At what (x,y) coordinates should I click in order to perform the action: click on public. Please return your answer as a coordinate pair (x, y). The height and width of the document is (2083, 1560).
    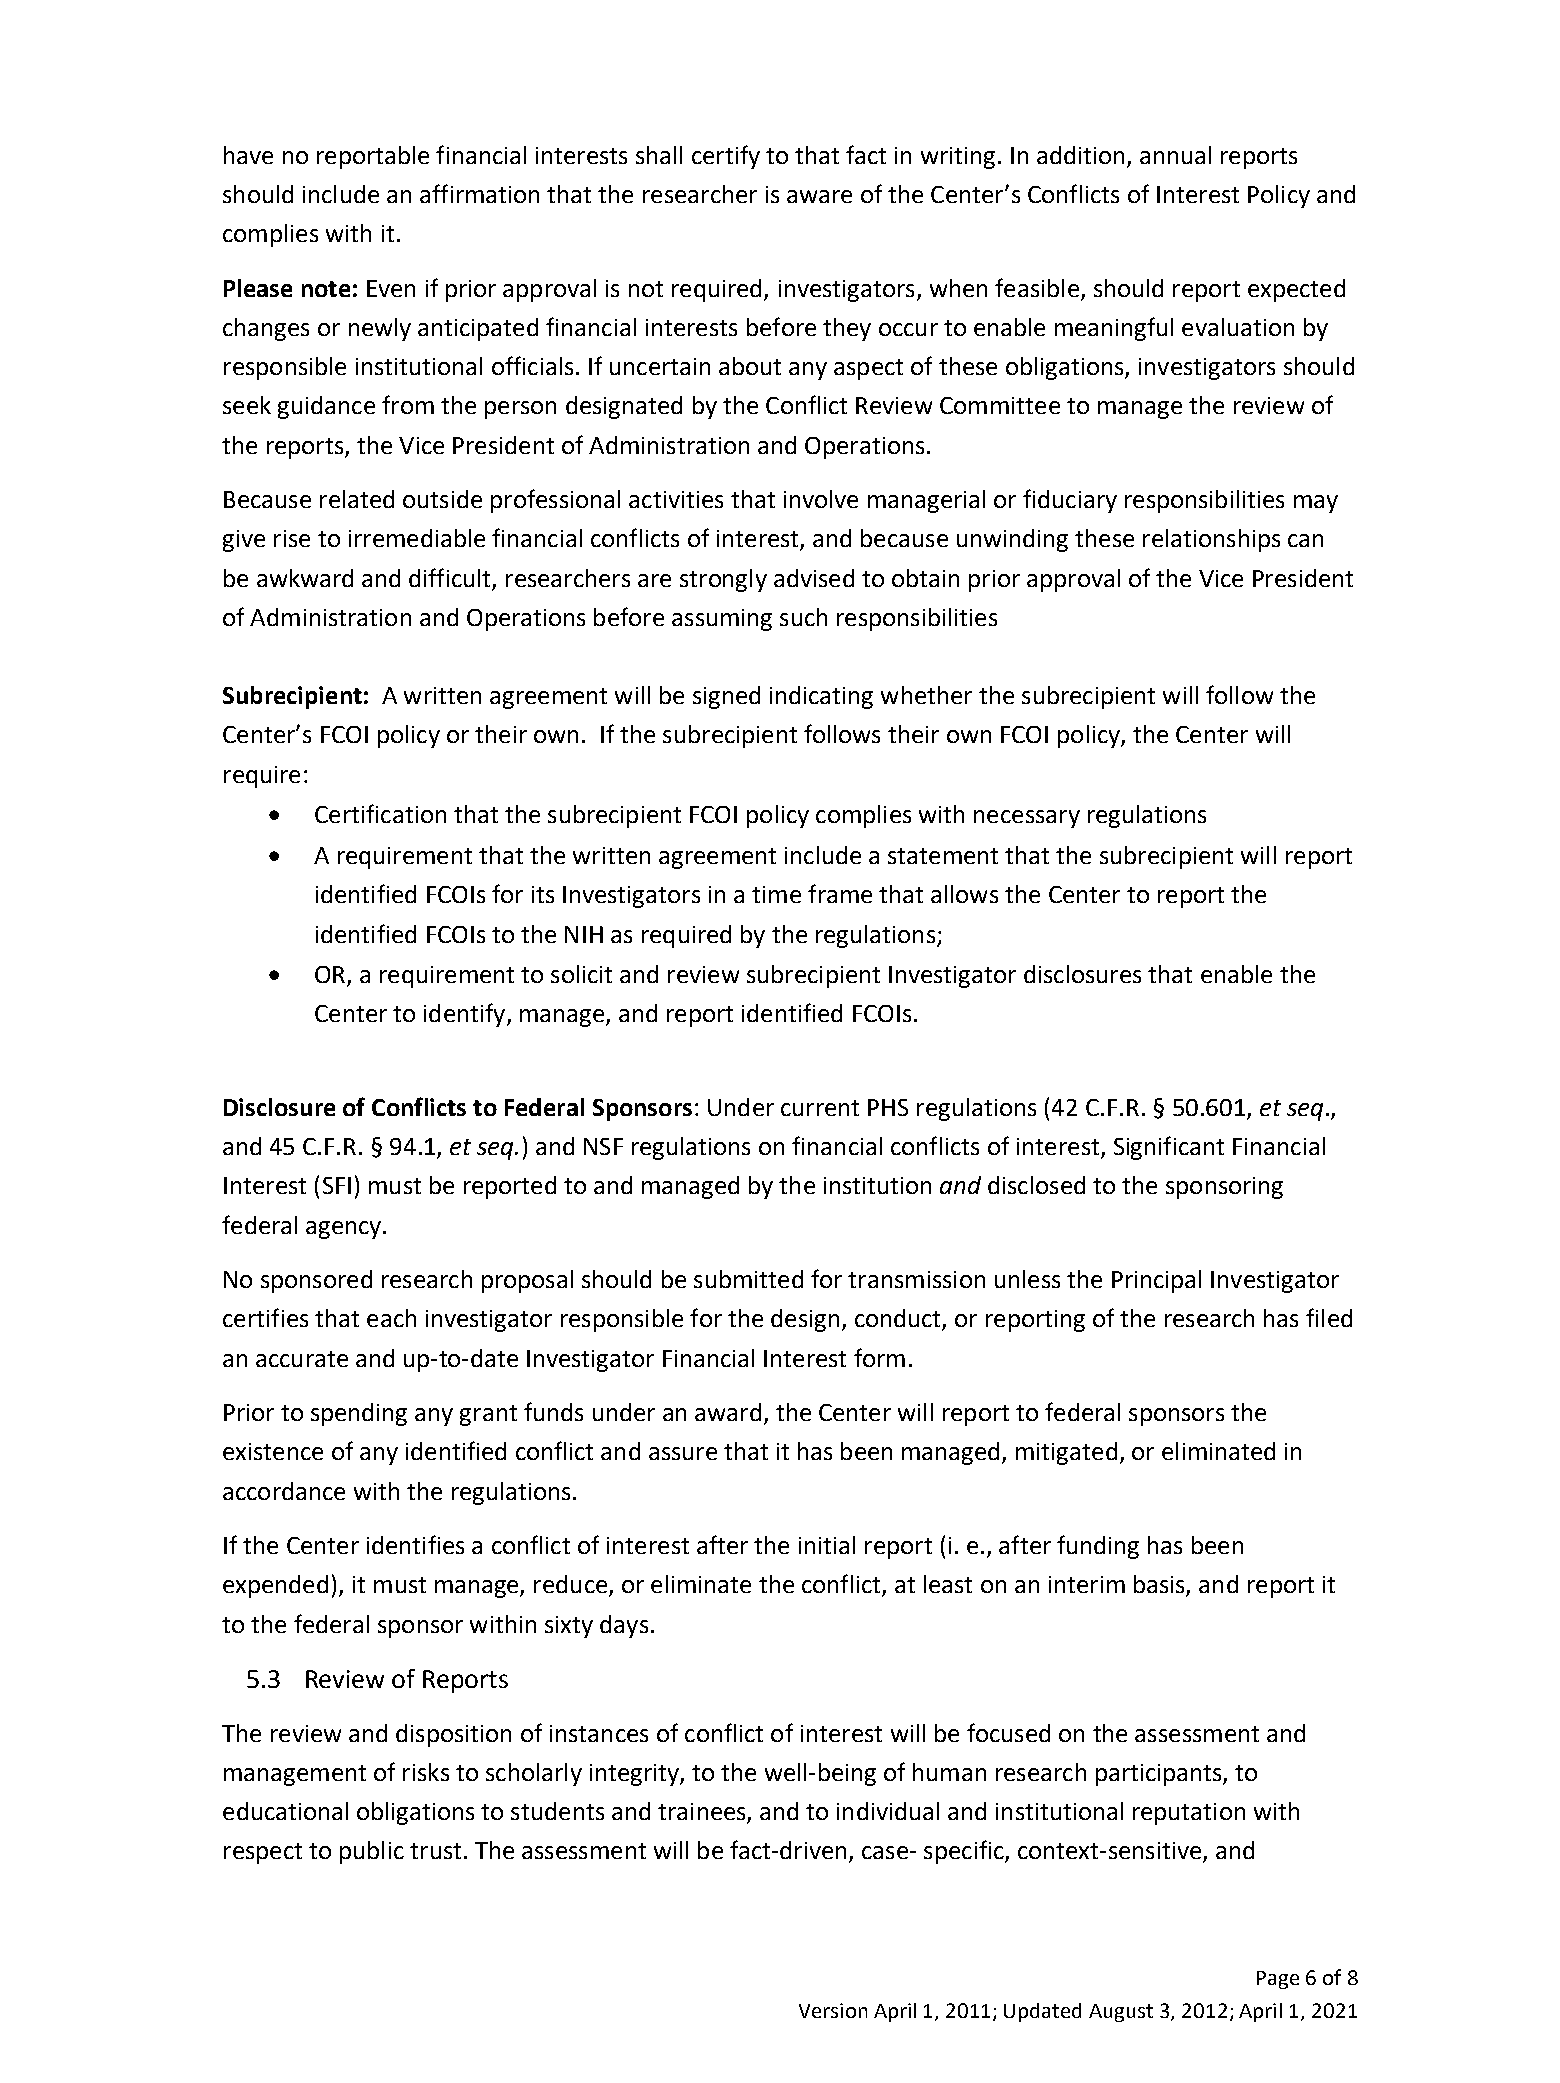
    Looking at the image, I should click on (372, 1852).
